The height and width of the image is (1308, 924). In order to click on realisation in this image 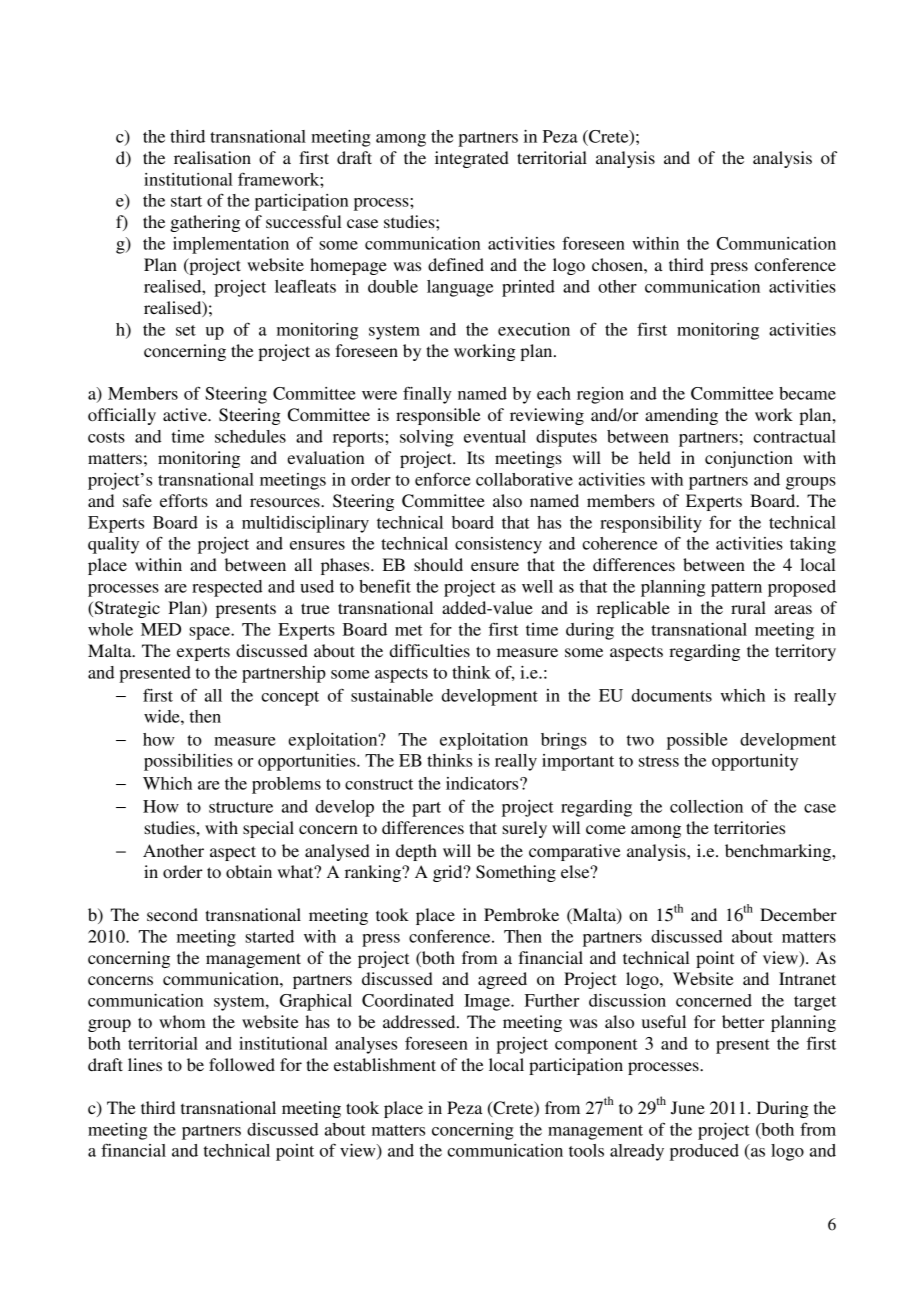, I will do `click(212, 157)`.
